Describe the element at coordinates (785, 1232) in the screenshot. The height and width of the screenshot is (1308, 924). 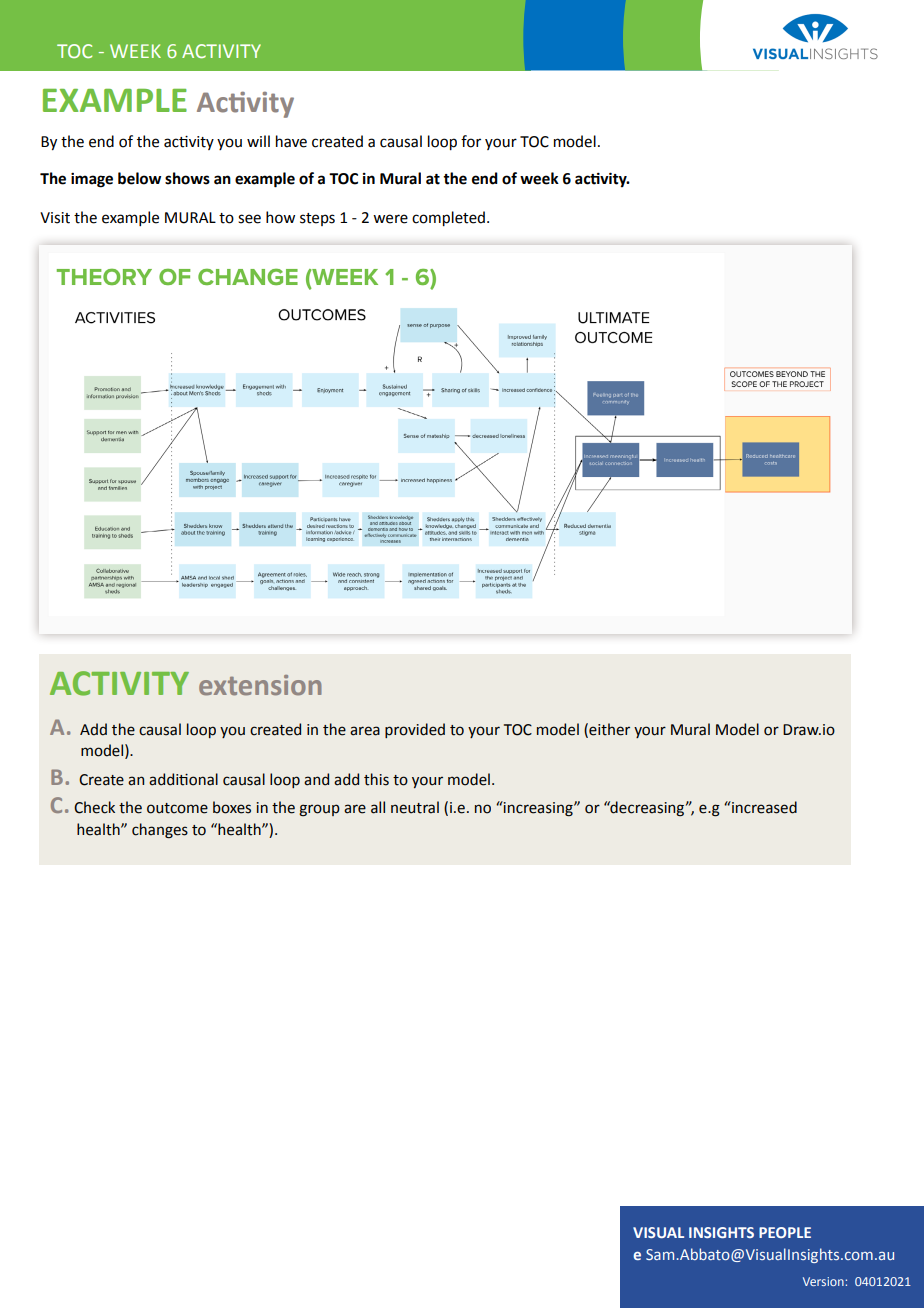
I see `PEOPLE` at that location.
